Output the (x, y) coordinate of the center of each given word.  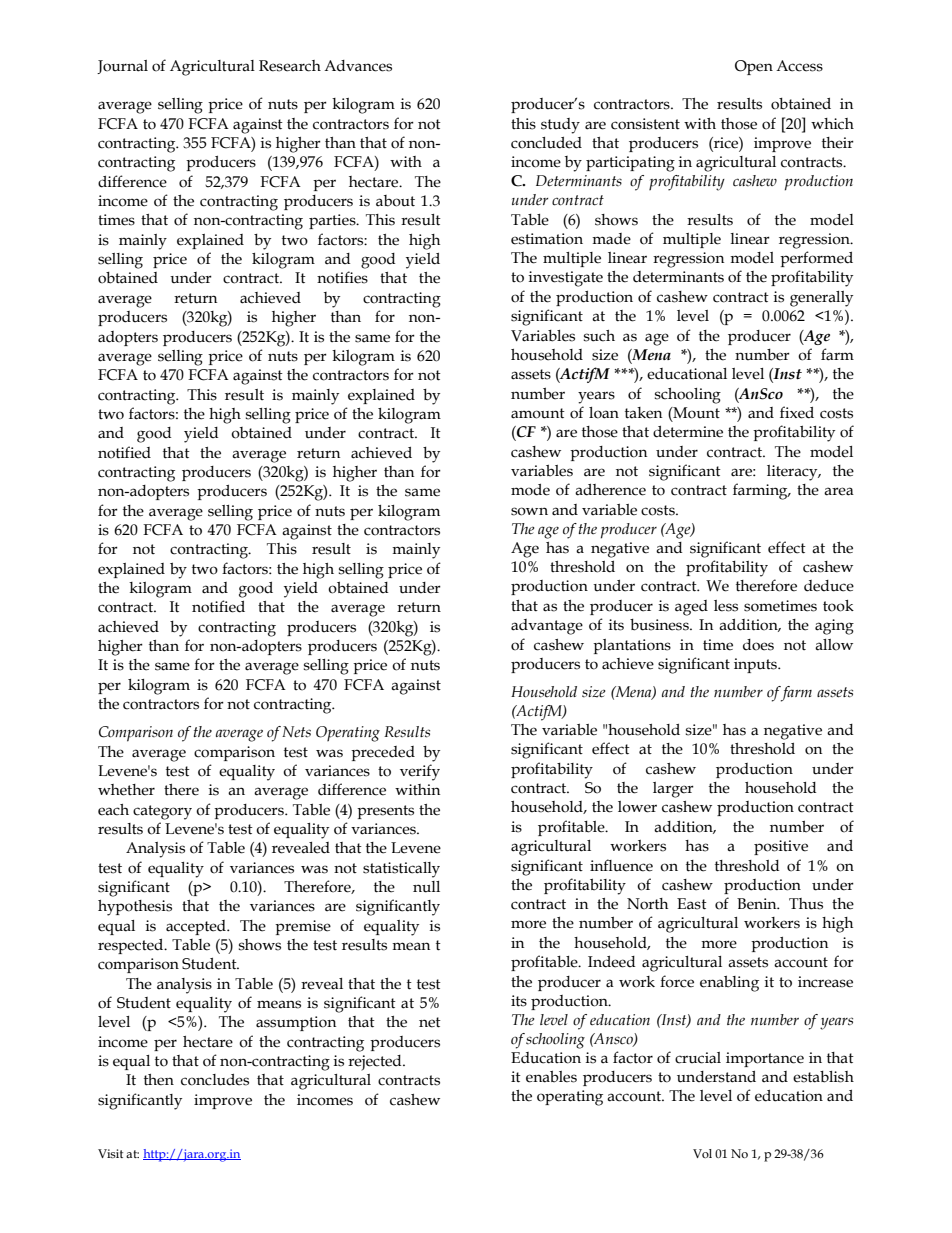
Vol (702, 1153)
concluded (546, 143)
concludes (215, 1080)
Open (754, 67)
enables (551, 1076)
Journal (122, 67)
